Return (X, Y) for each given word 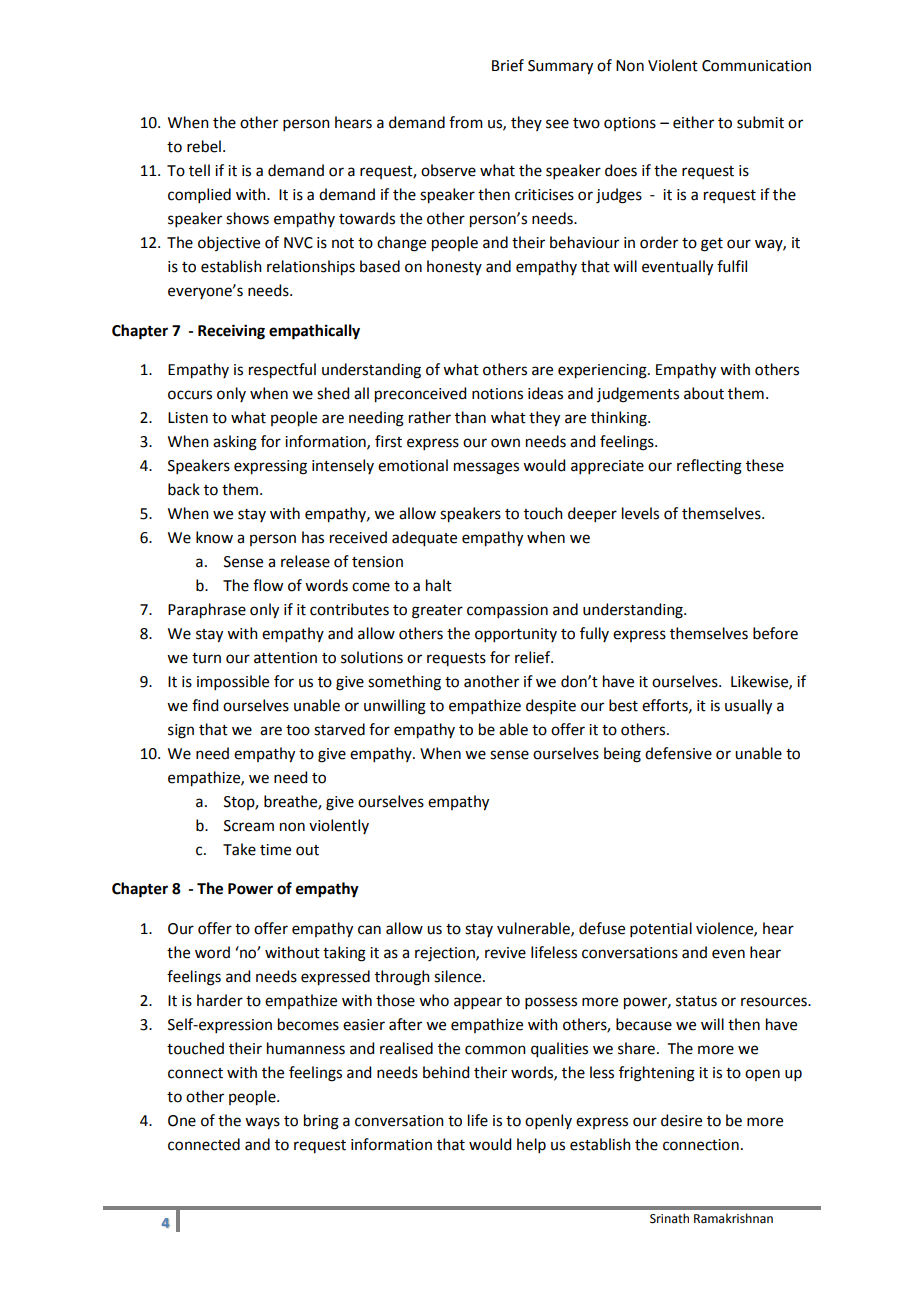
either (693, 122)
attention (285, 658)
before (775, 633)
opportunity (516, 635)
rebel (204, 146)
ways (262, 1123)
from (466, 122)
